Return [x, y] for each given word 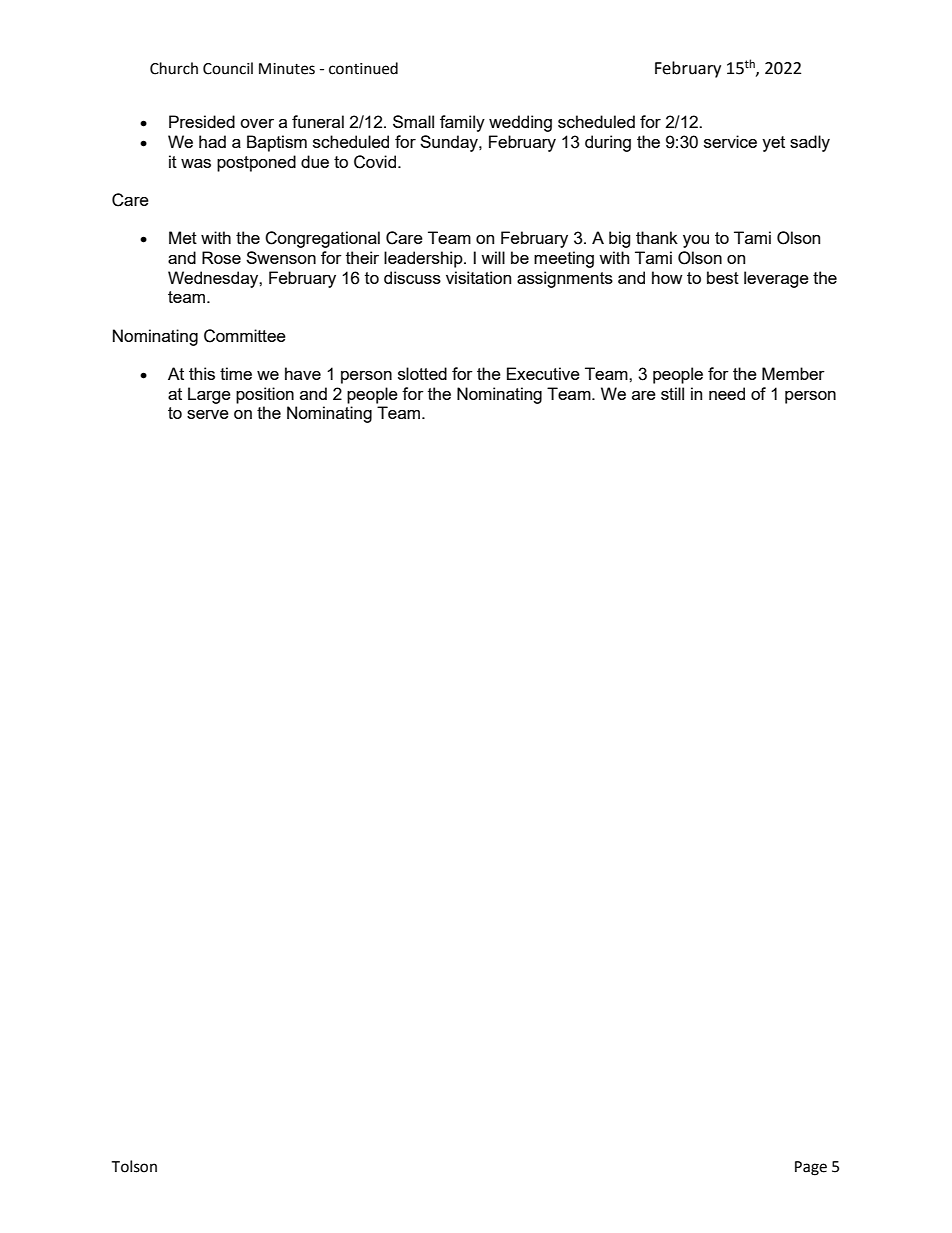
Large [209, 395]
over [257, 123]
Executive [543, 373]
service [730, 141]
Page [811, 1168]
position [265, 395]
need [727, 393]
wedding [520, 123]
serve [208, 414]
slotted [422, 373]
